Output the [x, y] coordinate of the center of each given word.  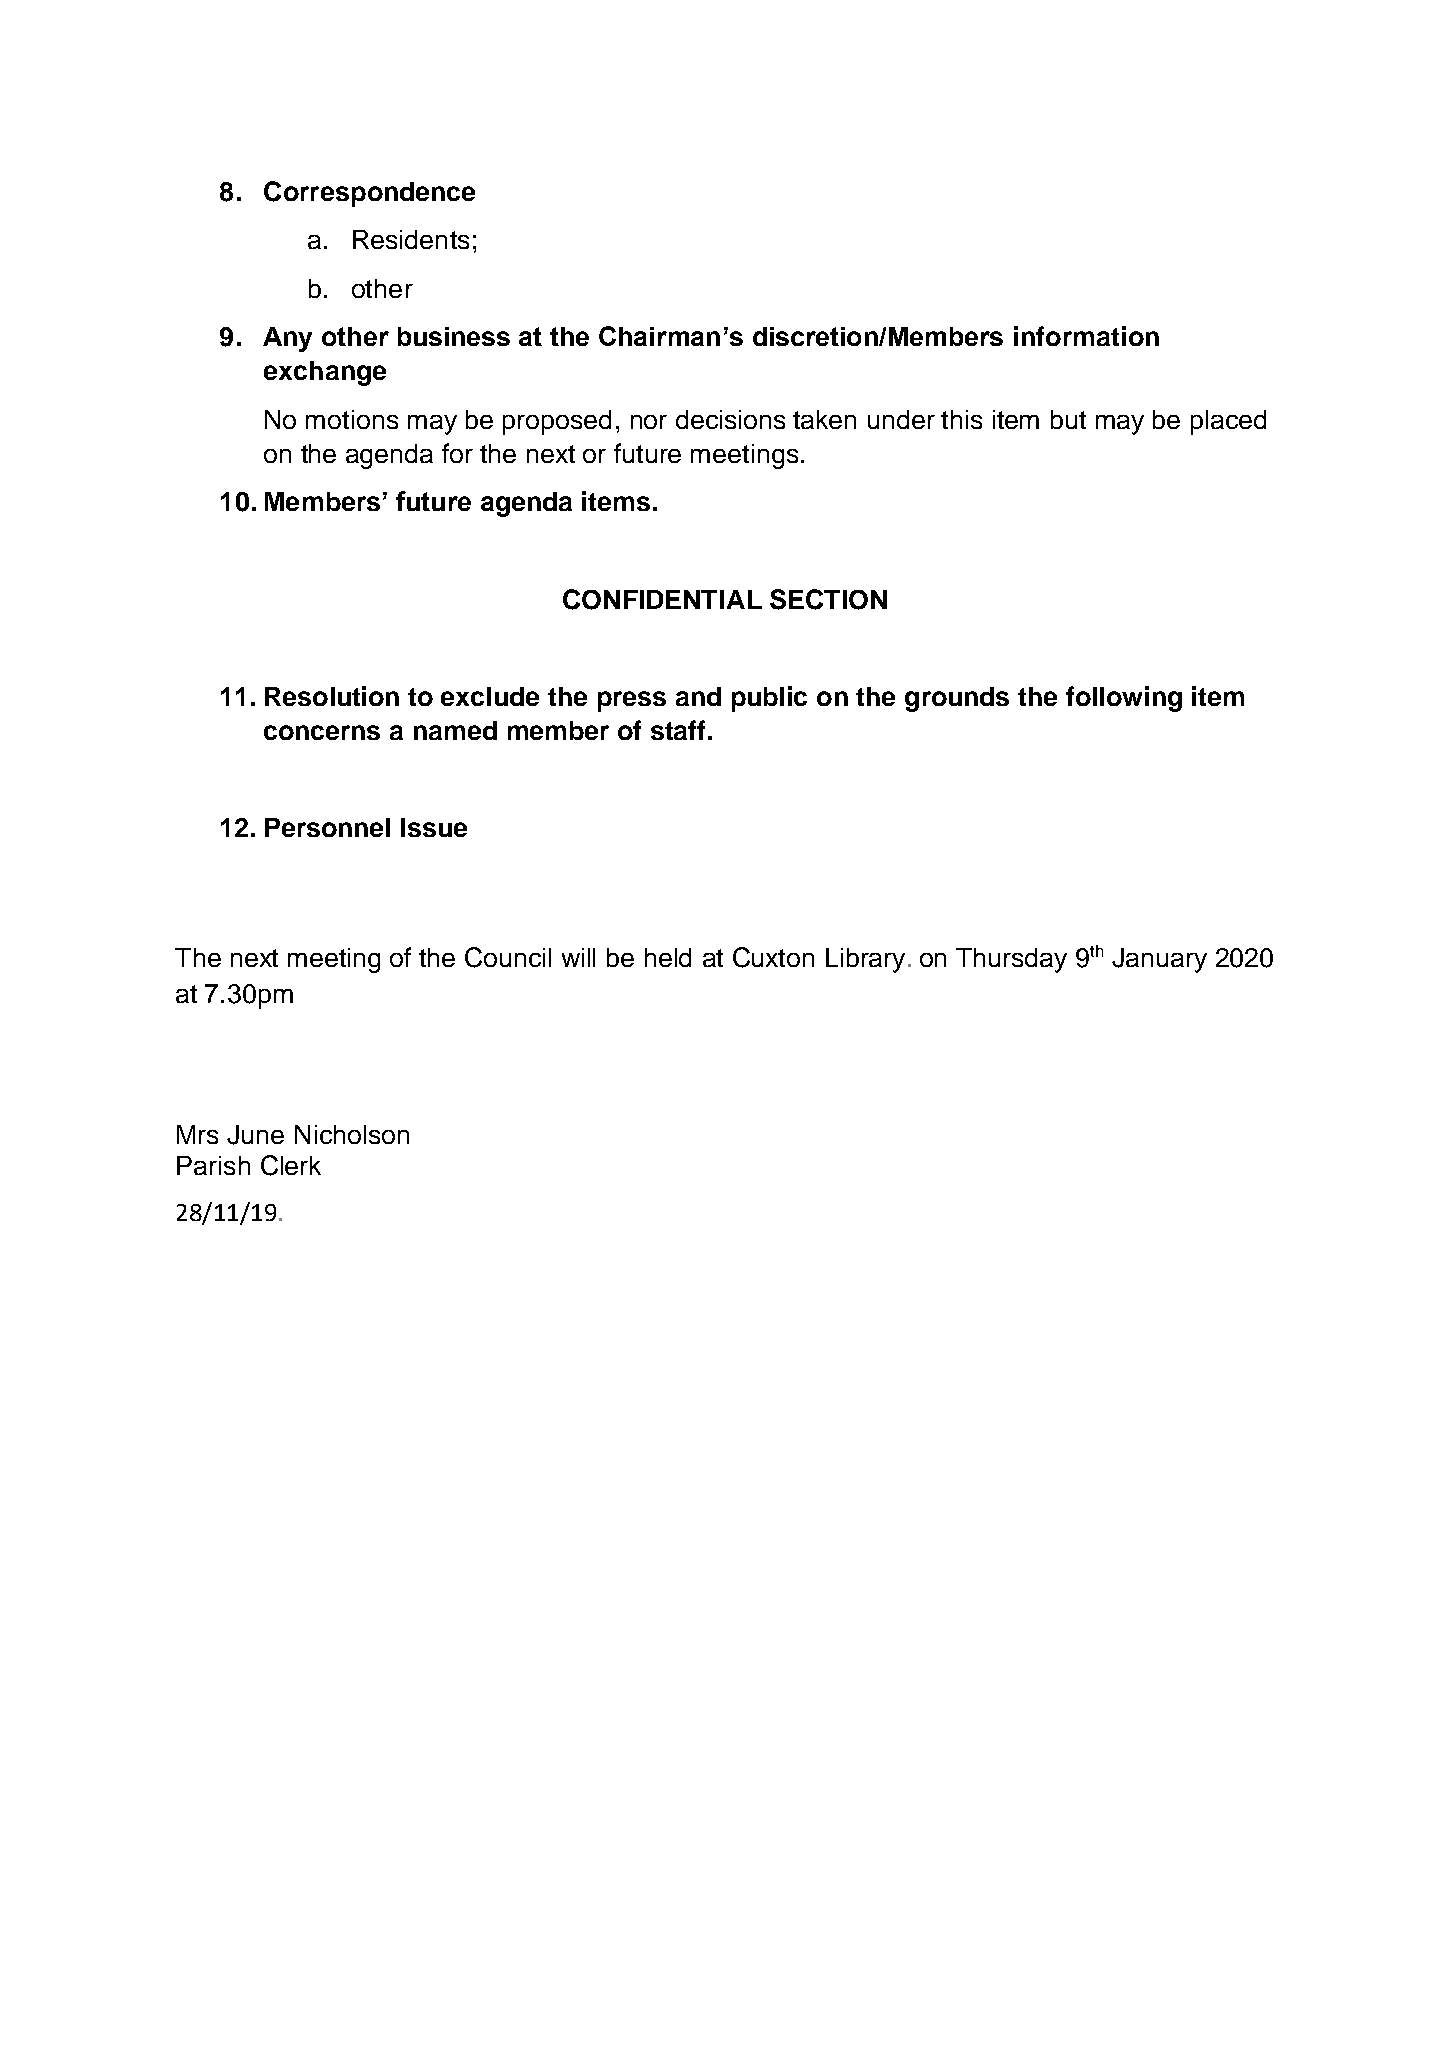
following [1124, 699]
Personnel [327, 827]
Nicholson [352, 1134]
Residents [411, 239]
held [668, 957]
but [1068, 419]
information [1086, 336]
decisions [730, 419]
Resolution [332, 696]
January [1159, 960]
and [698, 696]
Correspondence [369, 194]
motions [352, 419]
